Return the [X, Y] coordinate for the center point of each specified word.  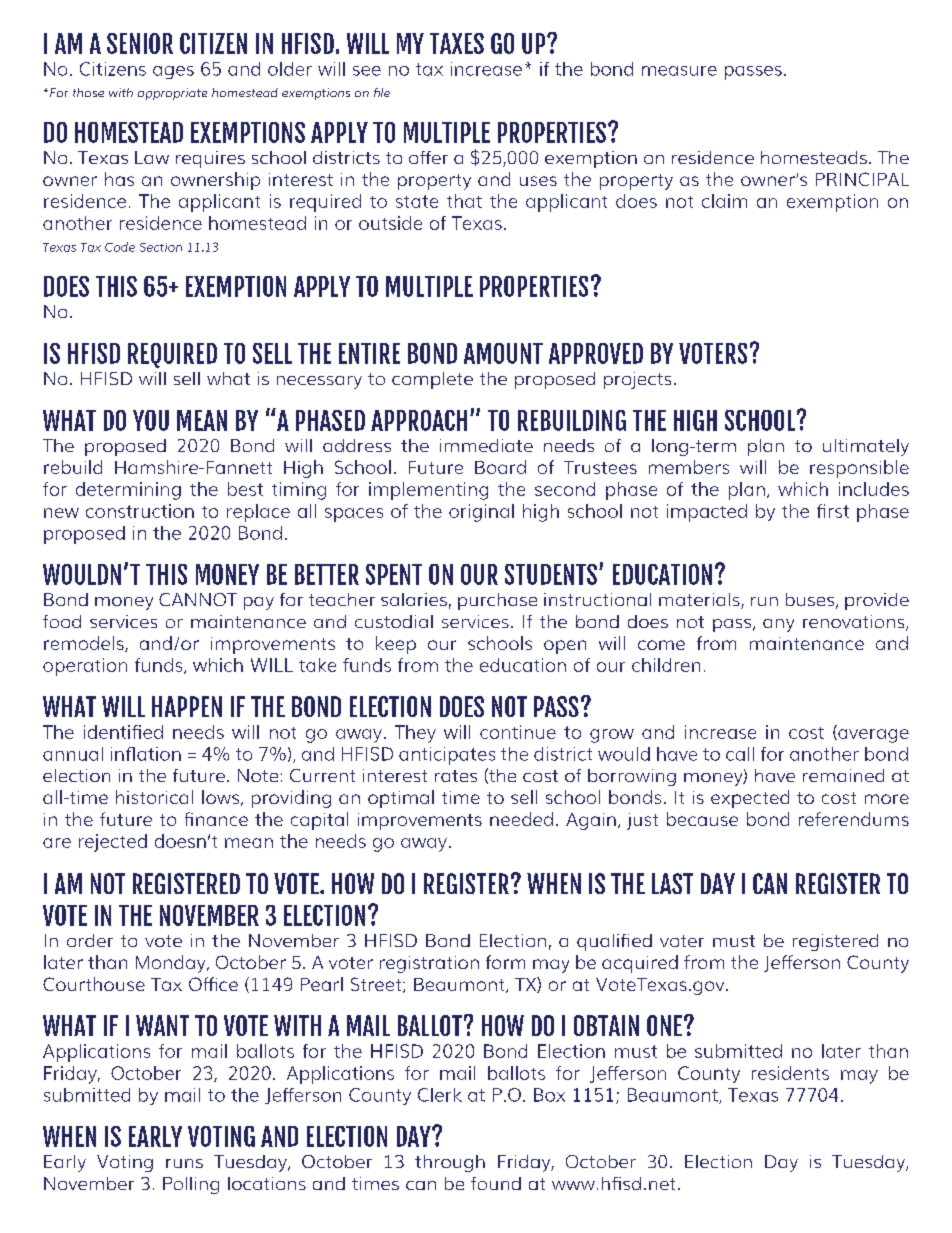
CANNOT [198, 599]
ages [173, 72]
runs [184, 1163]
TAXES [457, 43]
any [778, 625]
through [450, 1163]
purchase [497, 601]
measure [679, 71]
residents [790, 1073]
